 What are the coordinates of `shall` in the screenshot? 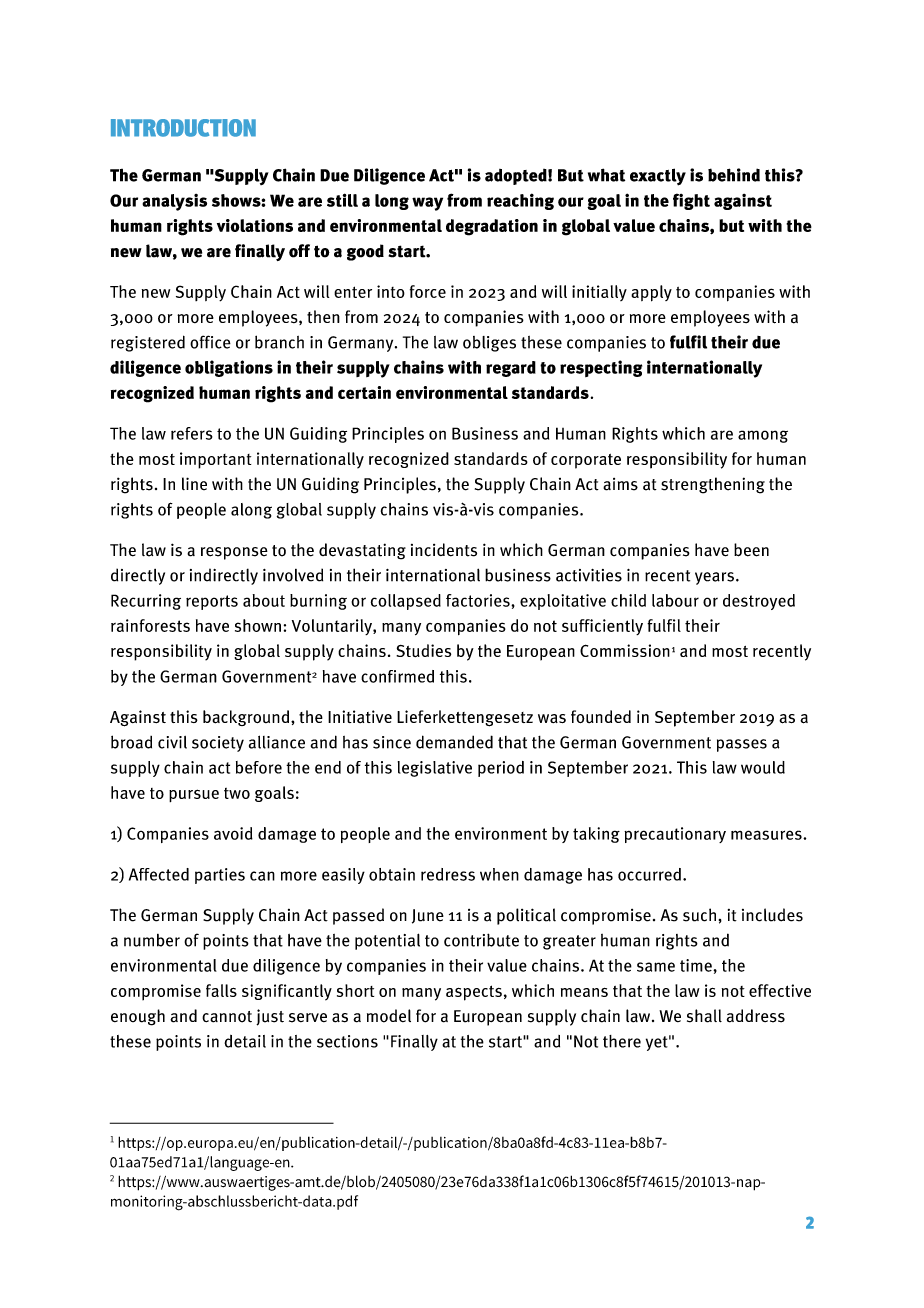 It's located at (704, 1016).
